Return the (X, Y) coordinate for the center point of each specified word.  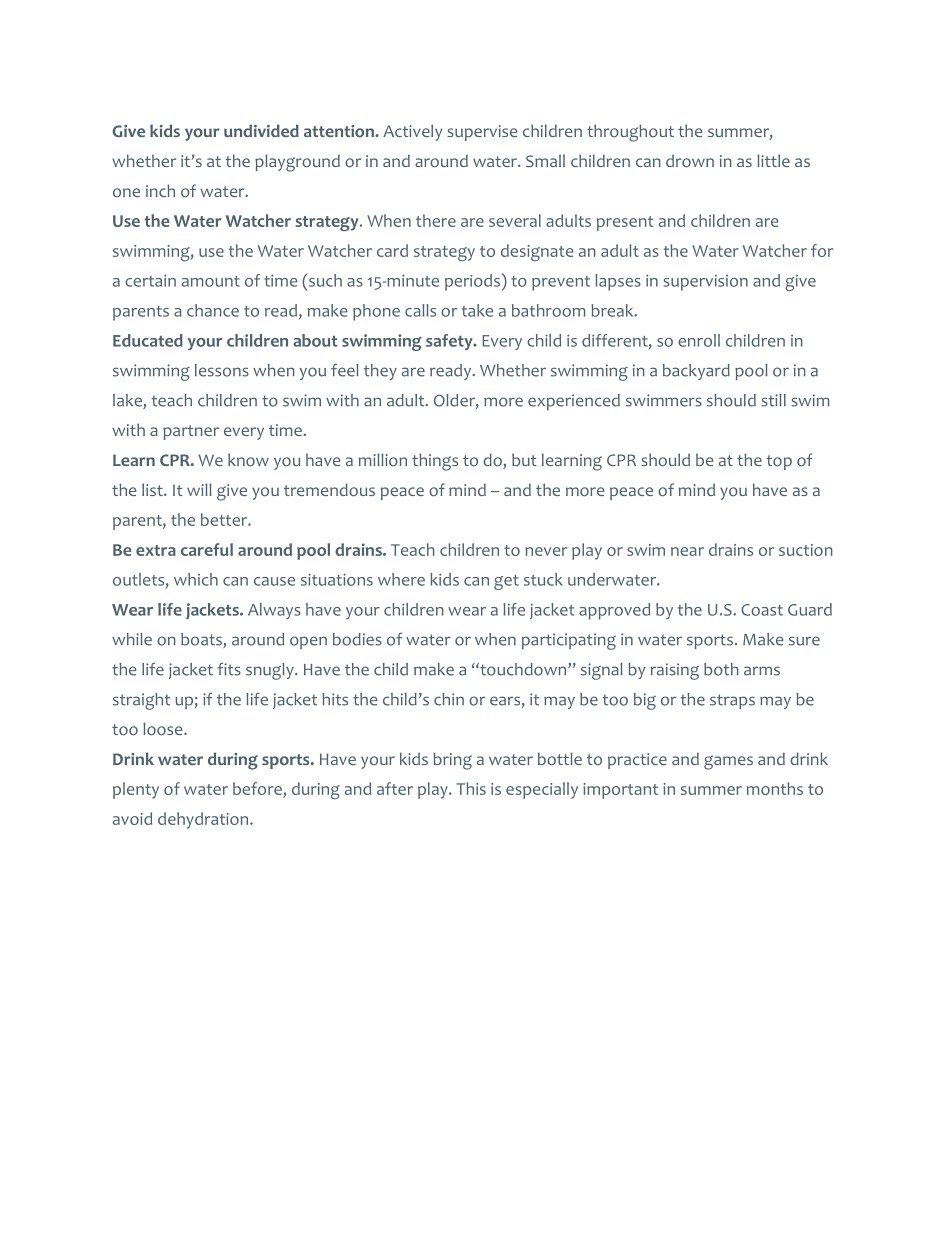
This (471, 788)
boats (202, 640)
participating (569, 641)
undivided (261, 130)
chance (213, 310)
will (199, 489)
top (779, 462)
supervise (482, 133)
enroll (699, 340)
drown (690, 161)
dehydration (204, 820)
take (477, 310)
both (721, 669)
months (775, 788)
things (435, 462)
